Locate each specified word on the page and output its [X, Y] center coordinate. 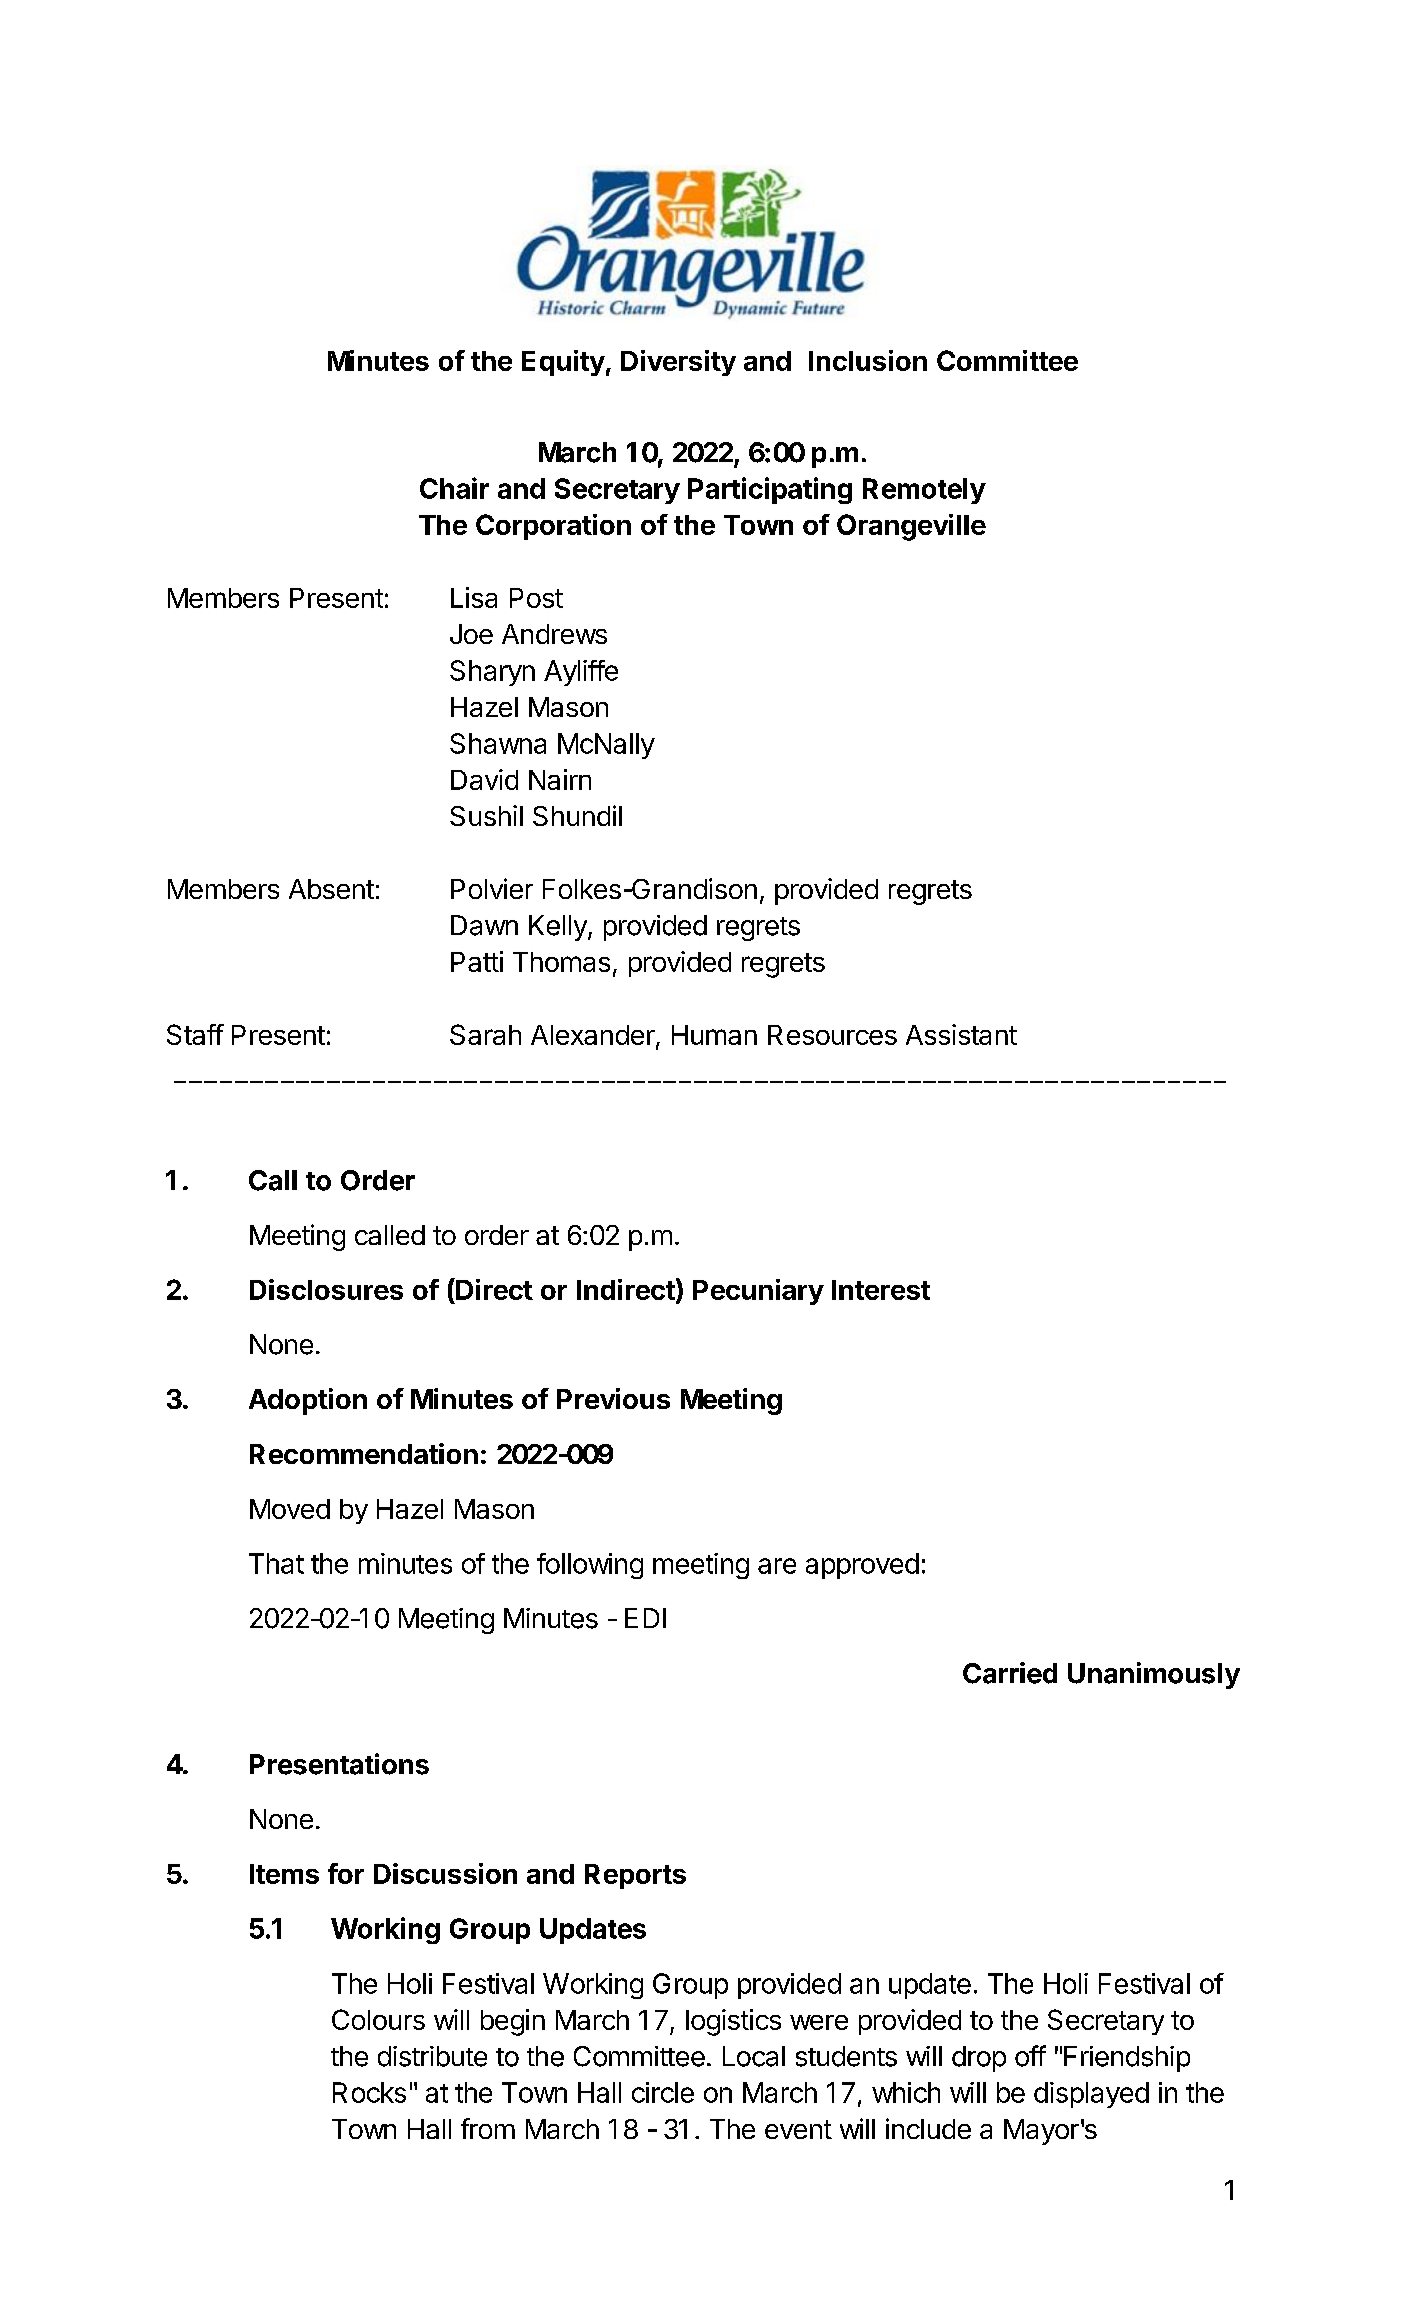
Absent [331, 889]
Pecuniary [758, 1292]
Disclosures [326, 1289]
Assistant [961, 1034]
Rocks [369, 2092]
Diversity [678, 363]
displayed [1091, 2095]
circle [663, 2092]
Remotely [924, 491]
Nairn [560, 779]
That [276, 1563]
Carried [1010, 1673]
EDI [645, 1618]
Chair [454, 488]
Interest [881, 1290]
